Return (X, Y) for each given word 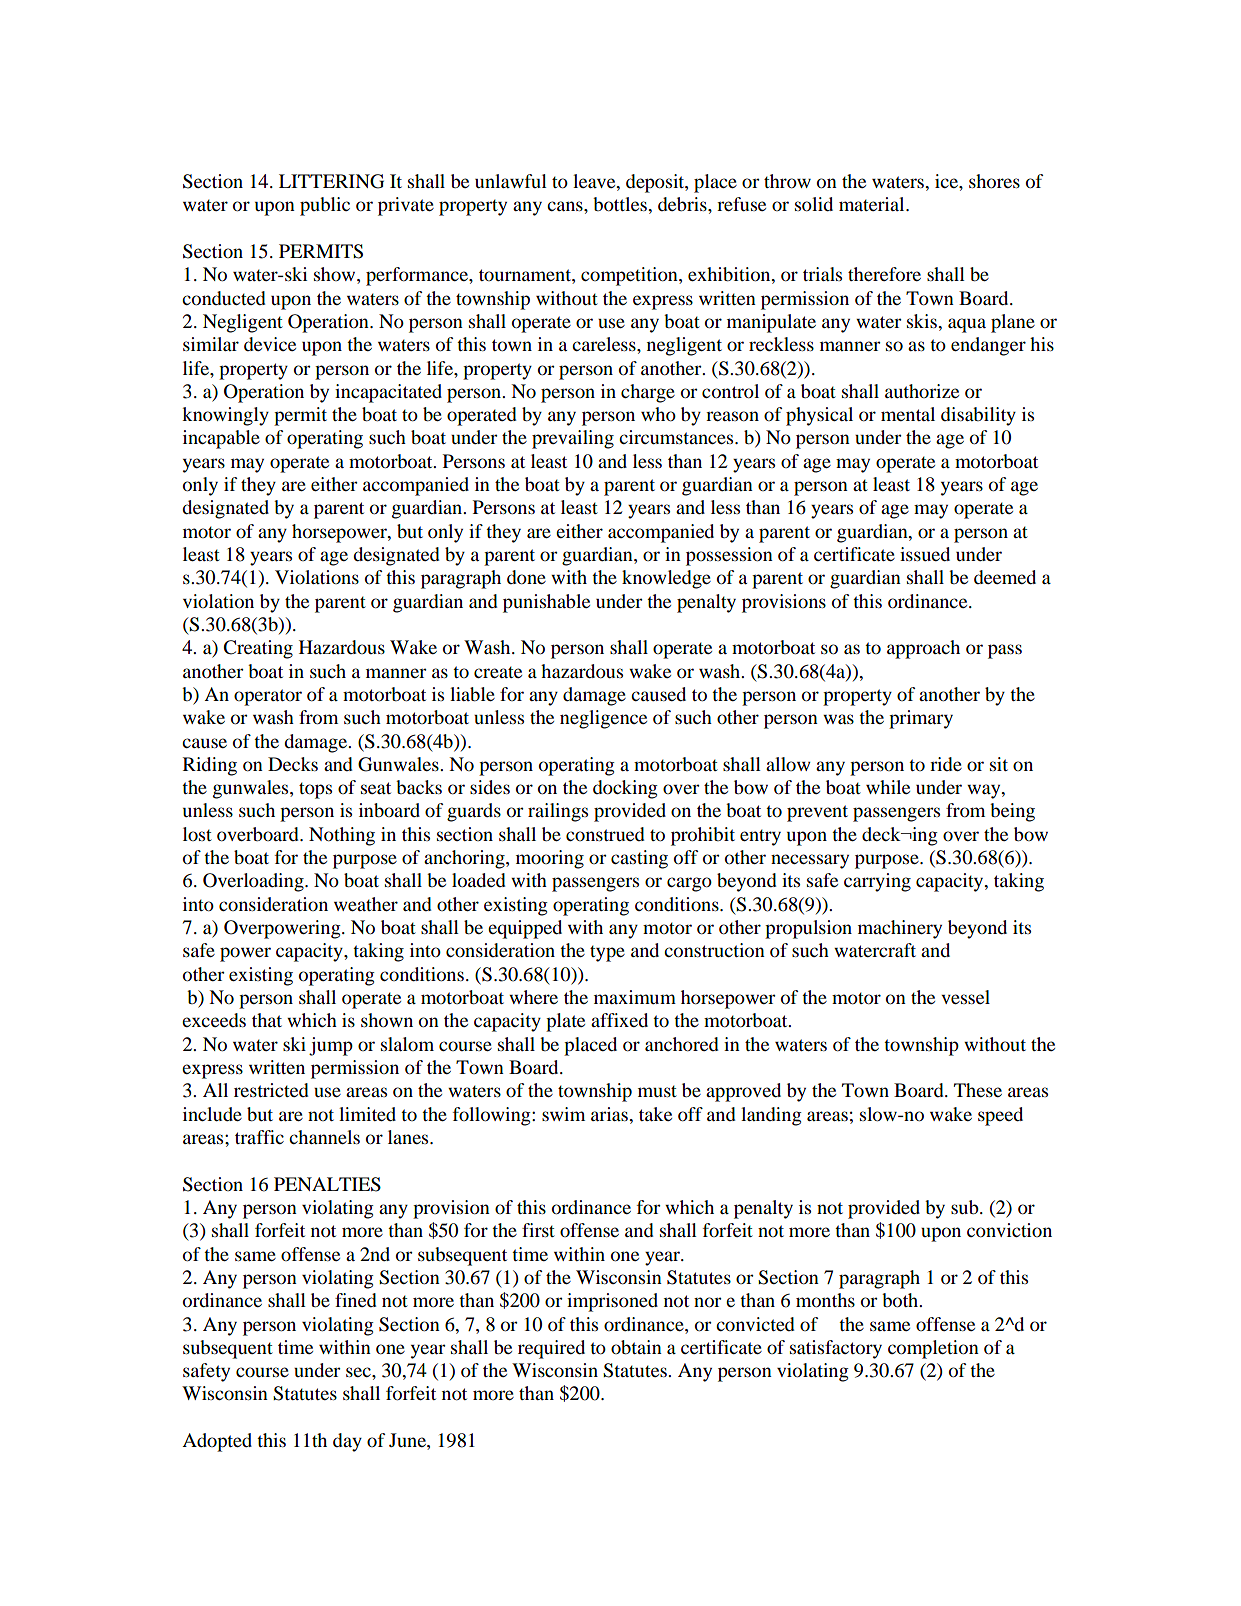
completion (933, 1349)
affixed (619, 1020)
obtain (636, 1347)
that (267, 1020)
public (325, 206)
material (873, 204)
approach (923, 649)
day (347, 1442)
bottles (621, 204)
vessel (965, 997)
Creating (258, 649)
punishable (546, 603)
